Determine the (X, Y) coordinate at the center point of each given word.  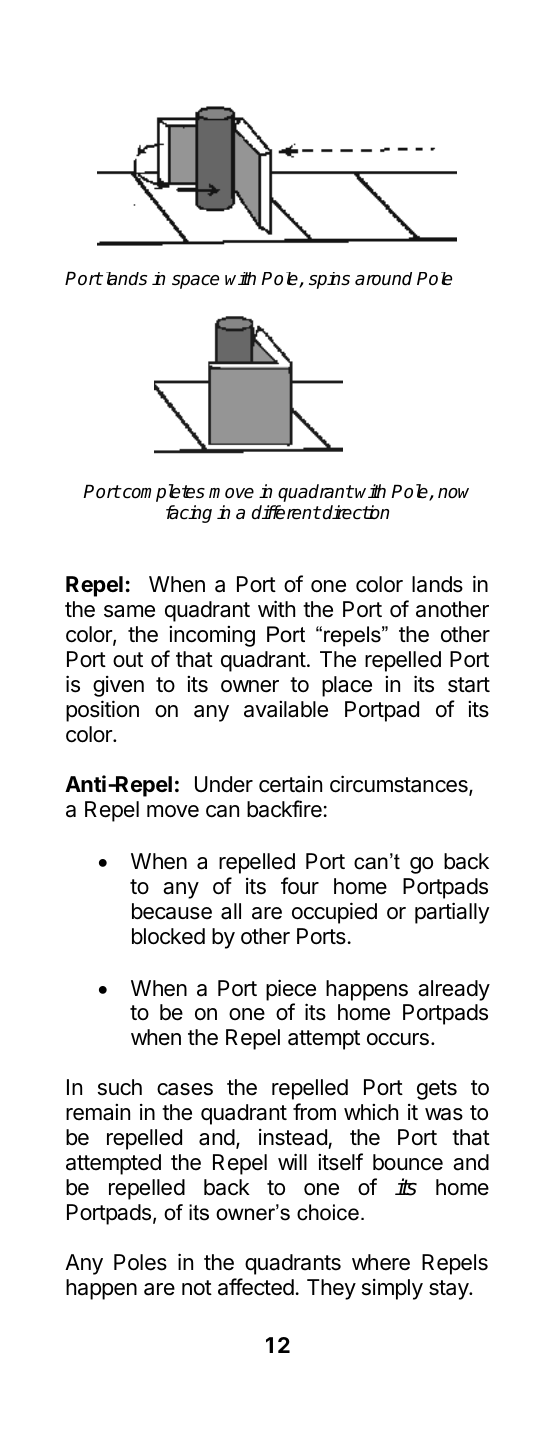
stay (449, 1290)
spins (329, 280)
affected (256, 1287)
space (195, 282)
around (383, 279)
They (331, 1289)
